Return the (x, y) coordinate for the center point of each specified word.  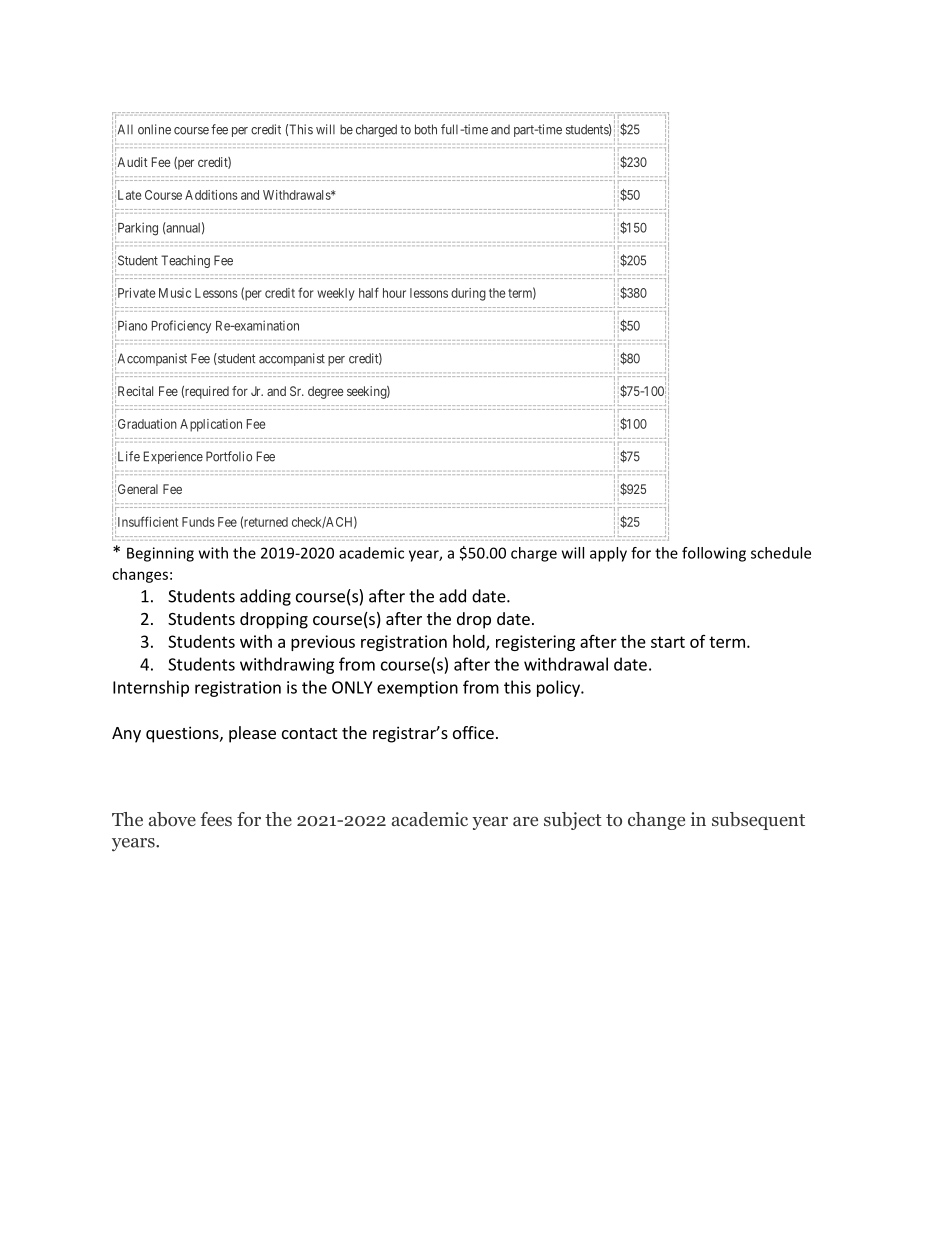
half (369, 292)
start (668, 642)
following (714, 554)
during (468, 294)
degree (325, 392)
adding (265, 597)
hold (470, 642)
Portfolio (229, 456)
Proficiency (181, 326)
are (525, 821)
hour (394, 293)
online (154, 129)
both (426, 129)
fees (216, 819)
